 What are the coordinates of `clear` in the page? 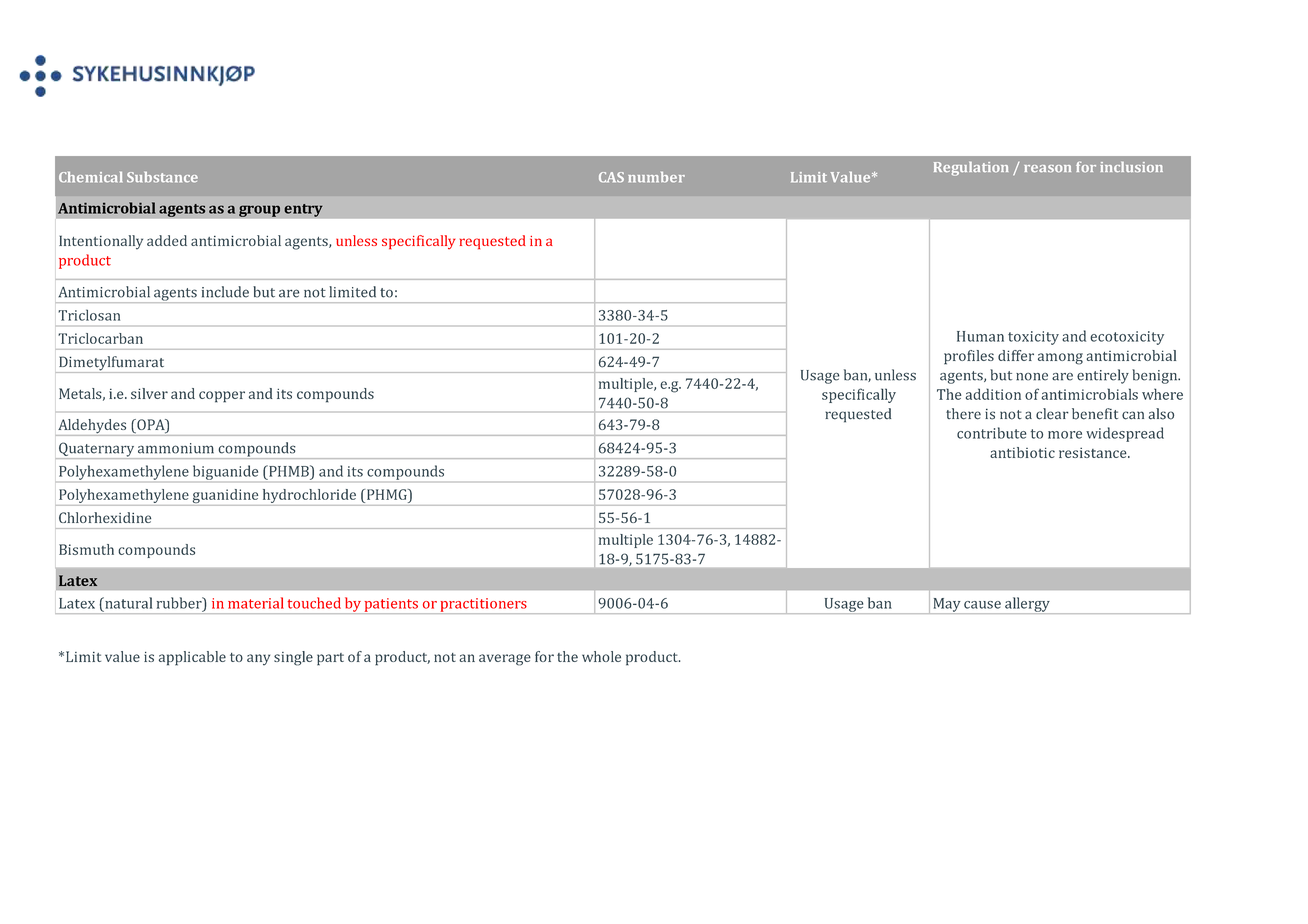 It's located at (1052, 414).
